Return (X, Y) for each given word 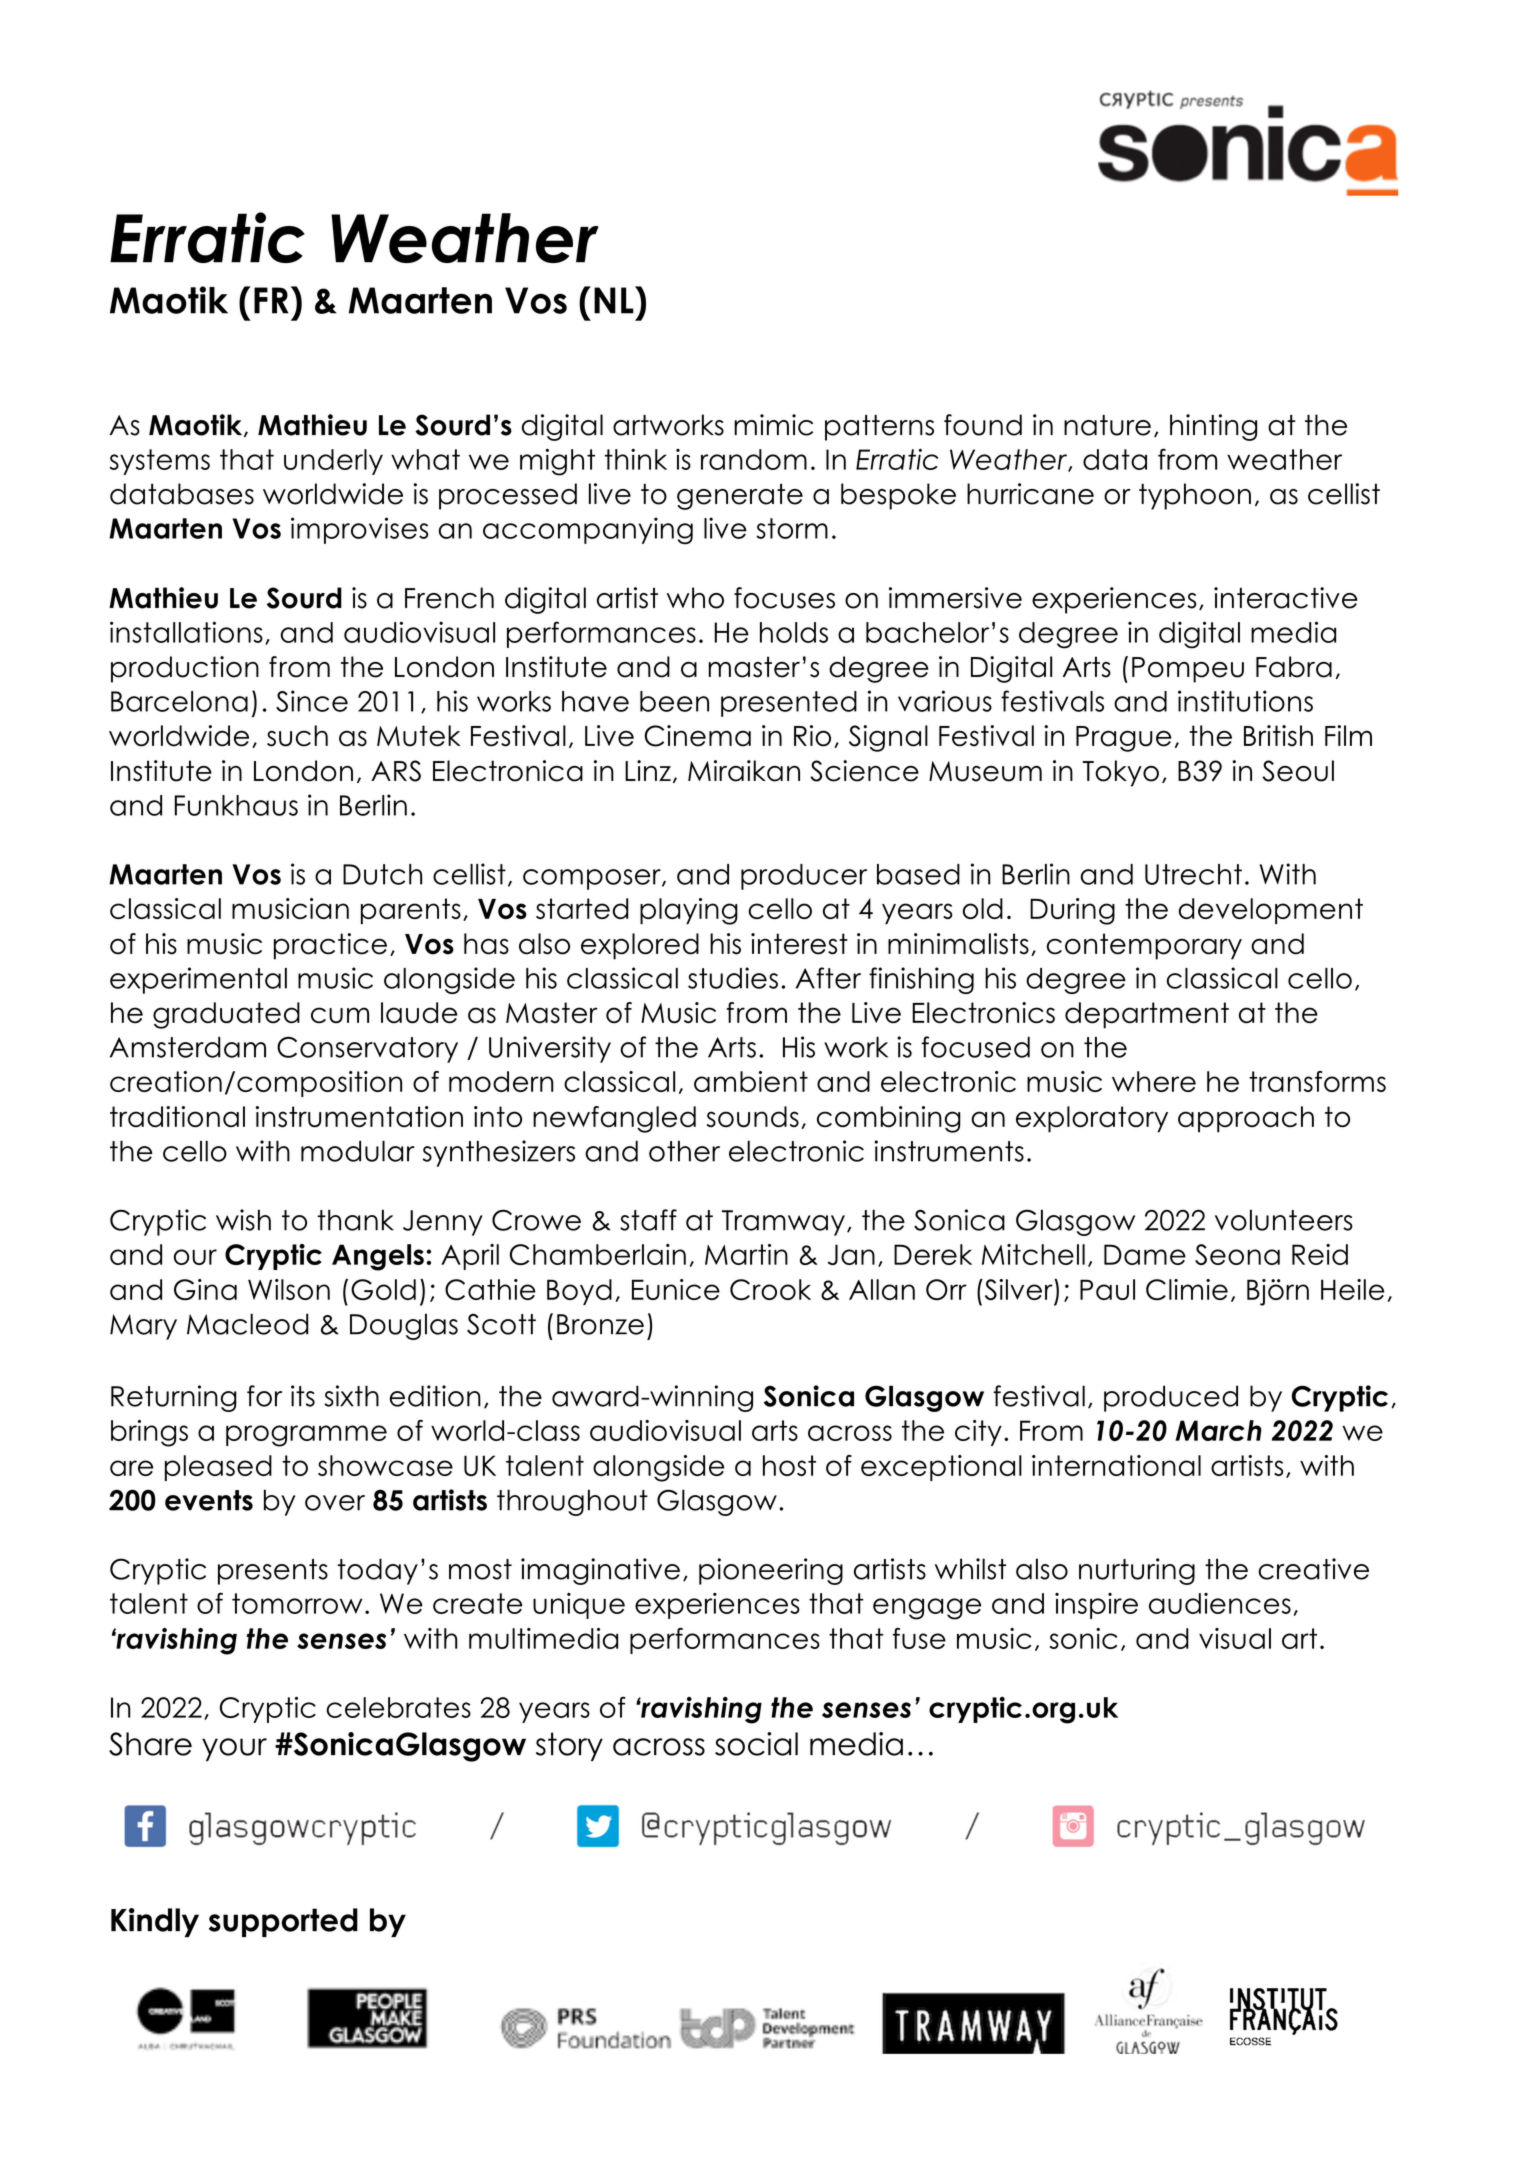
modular (358, 1151)
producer (804, 877)
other (684, 1151)
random (754, 459)
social (756, 1744)
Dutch (382, 874)
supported (283, 1922)
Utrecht (1193, 874)
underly (333, 462)
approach (1246, 1119)
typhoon (1195, 496)
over (335, 1503)
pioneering (771, 1571)
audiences (1220, 1603)
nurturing (1137, 1571)
